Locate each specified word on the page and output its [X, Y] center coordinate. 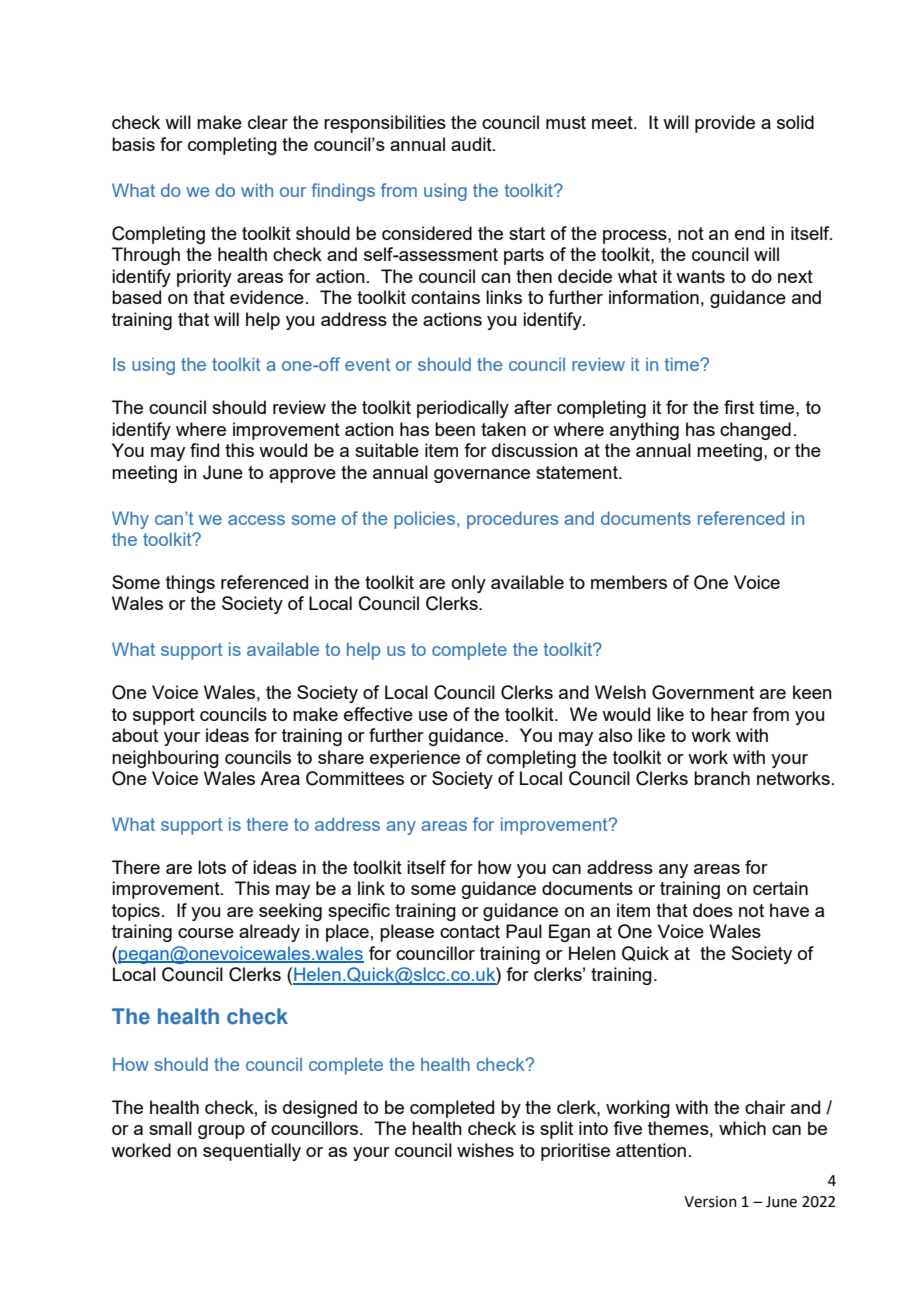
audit [472, 144]
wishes [485, 1150]
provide [725, 124]
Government [703, 692]
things [190, 584]
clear [268, 122]
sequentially [252, 1152]
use [433, 716]
